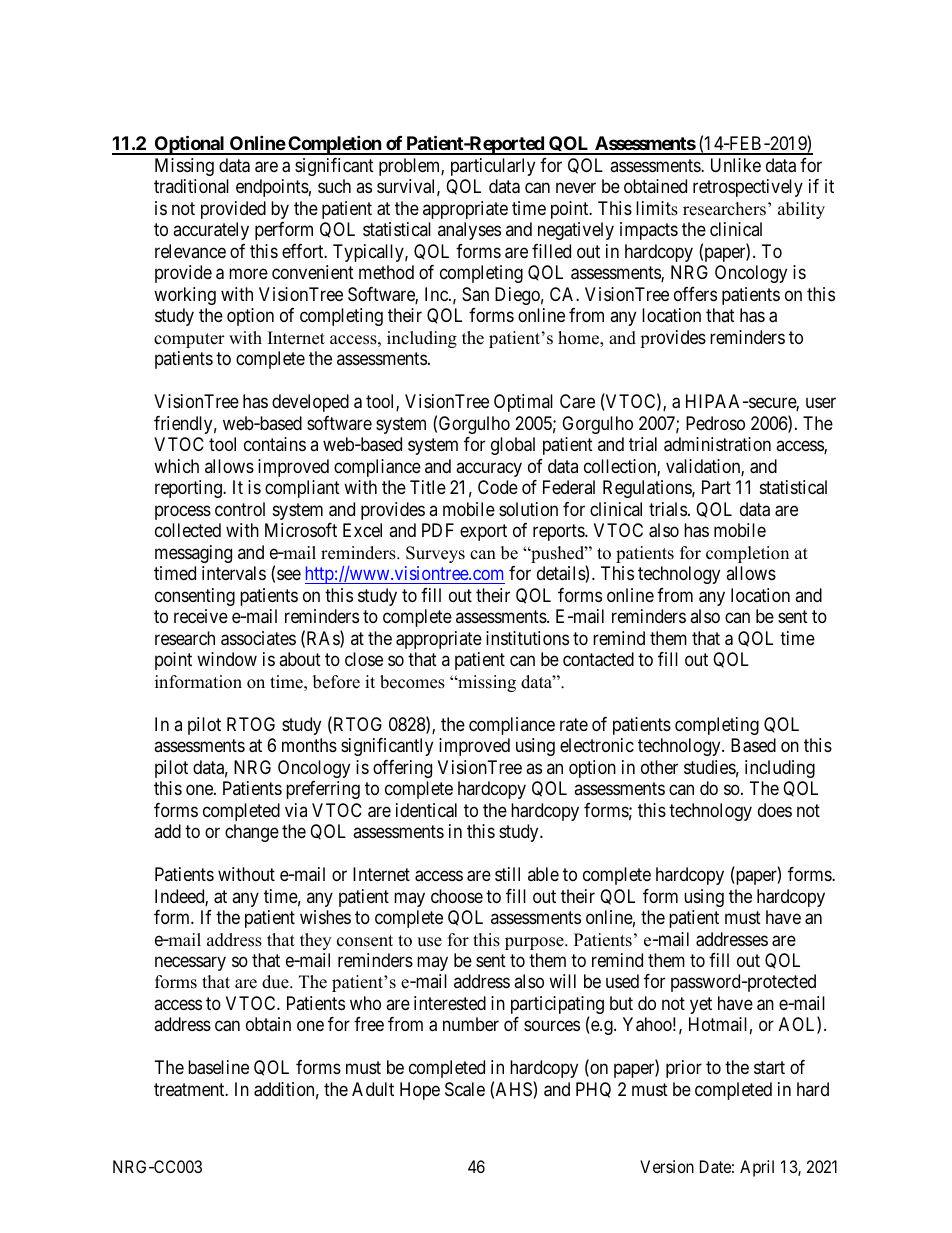 The image size is (952, 1233). I want to click on still, so click(507, 874).
